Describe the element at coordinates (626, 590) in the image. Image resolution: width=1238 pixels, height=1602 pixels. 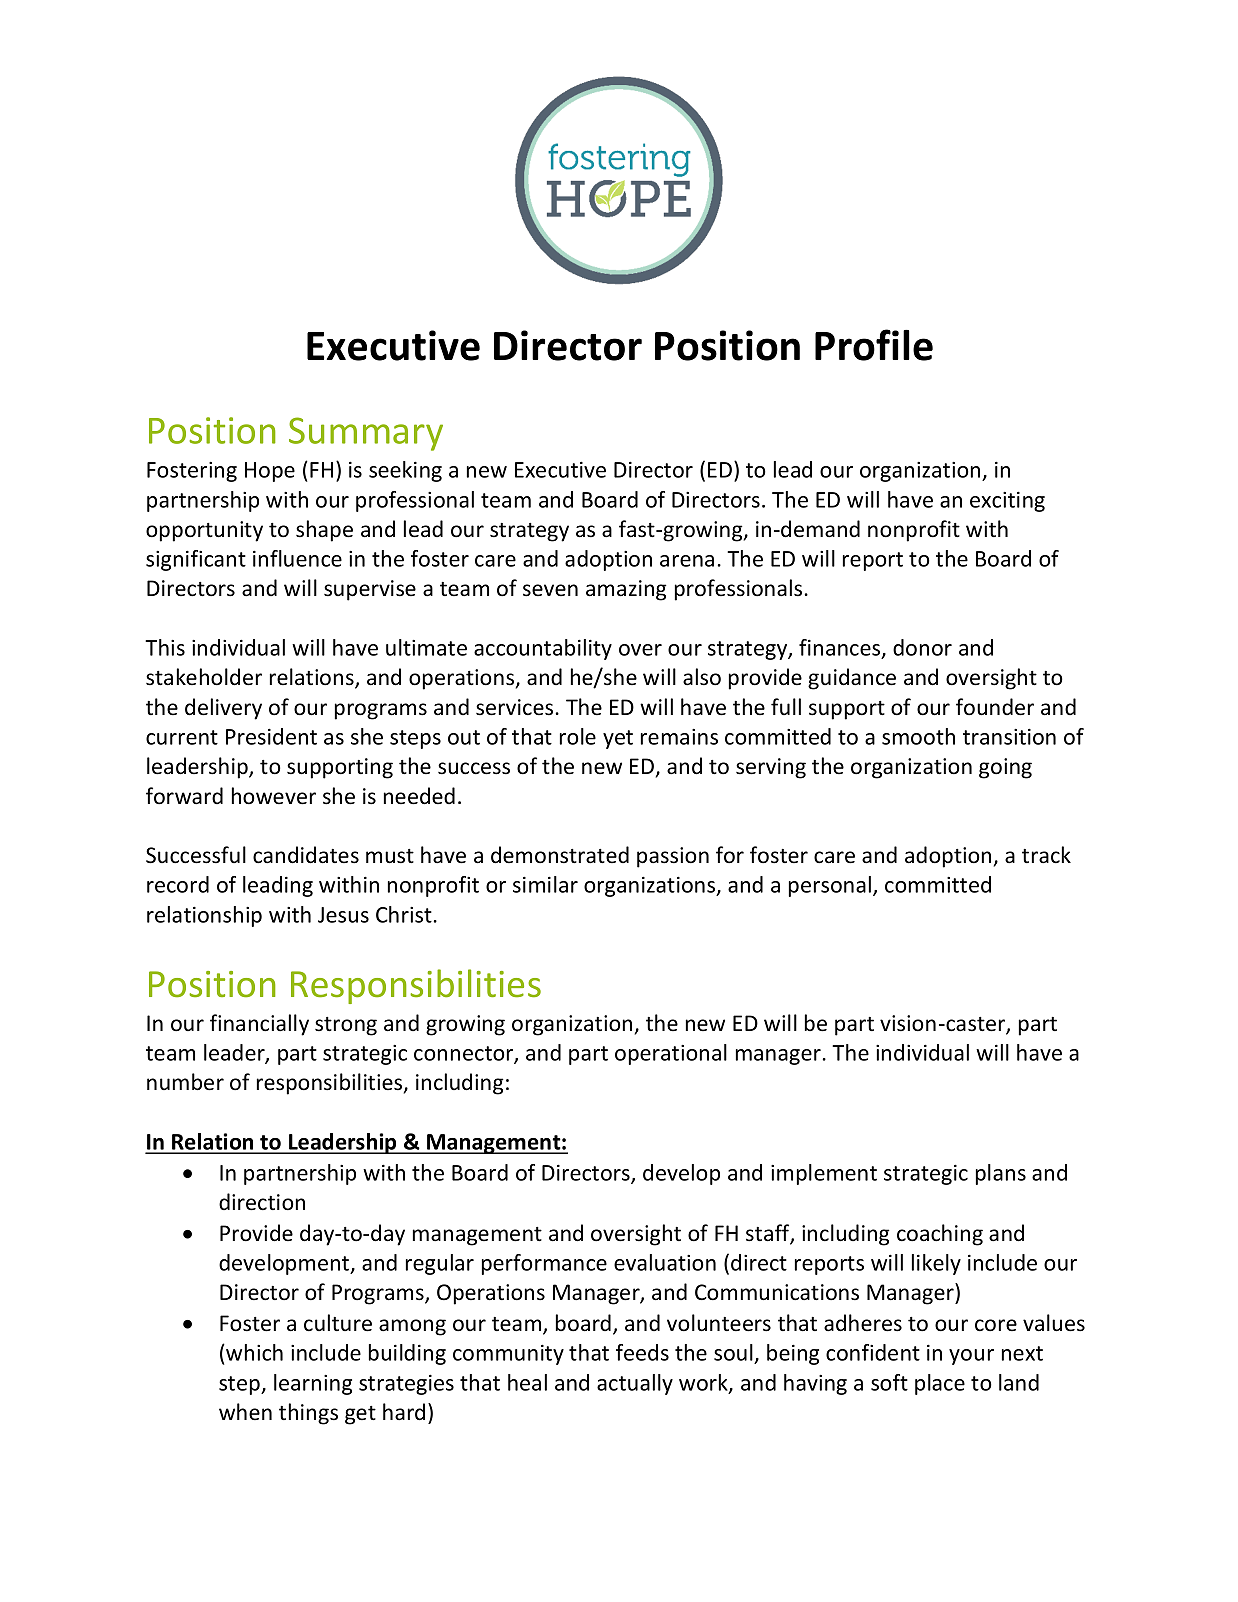
I see `amazing` at that location.
